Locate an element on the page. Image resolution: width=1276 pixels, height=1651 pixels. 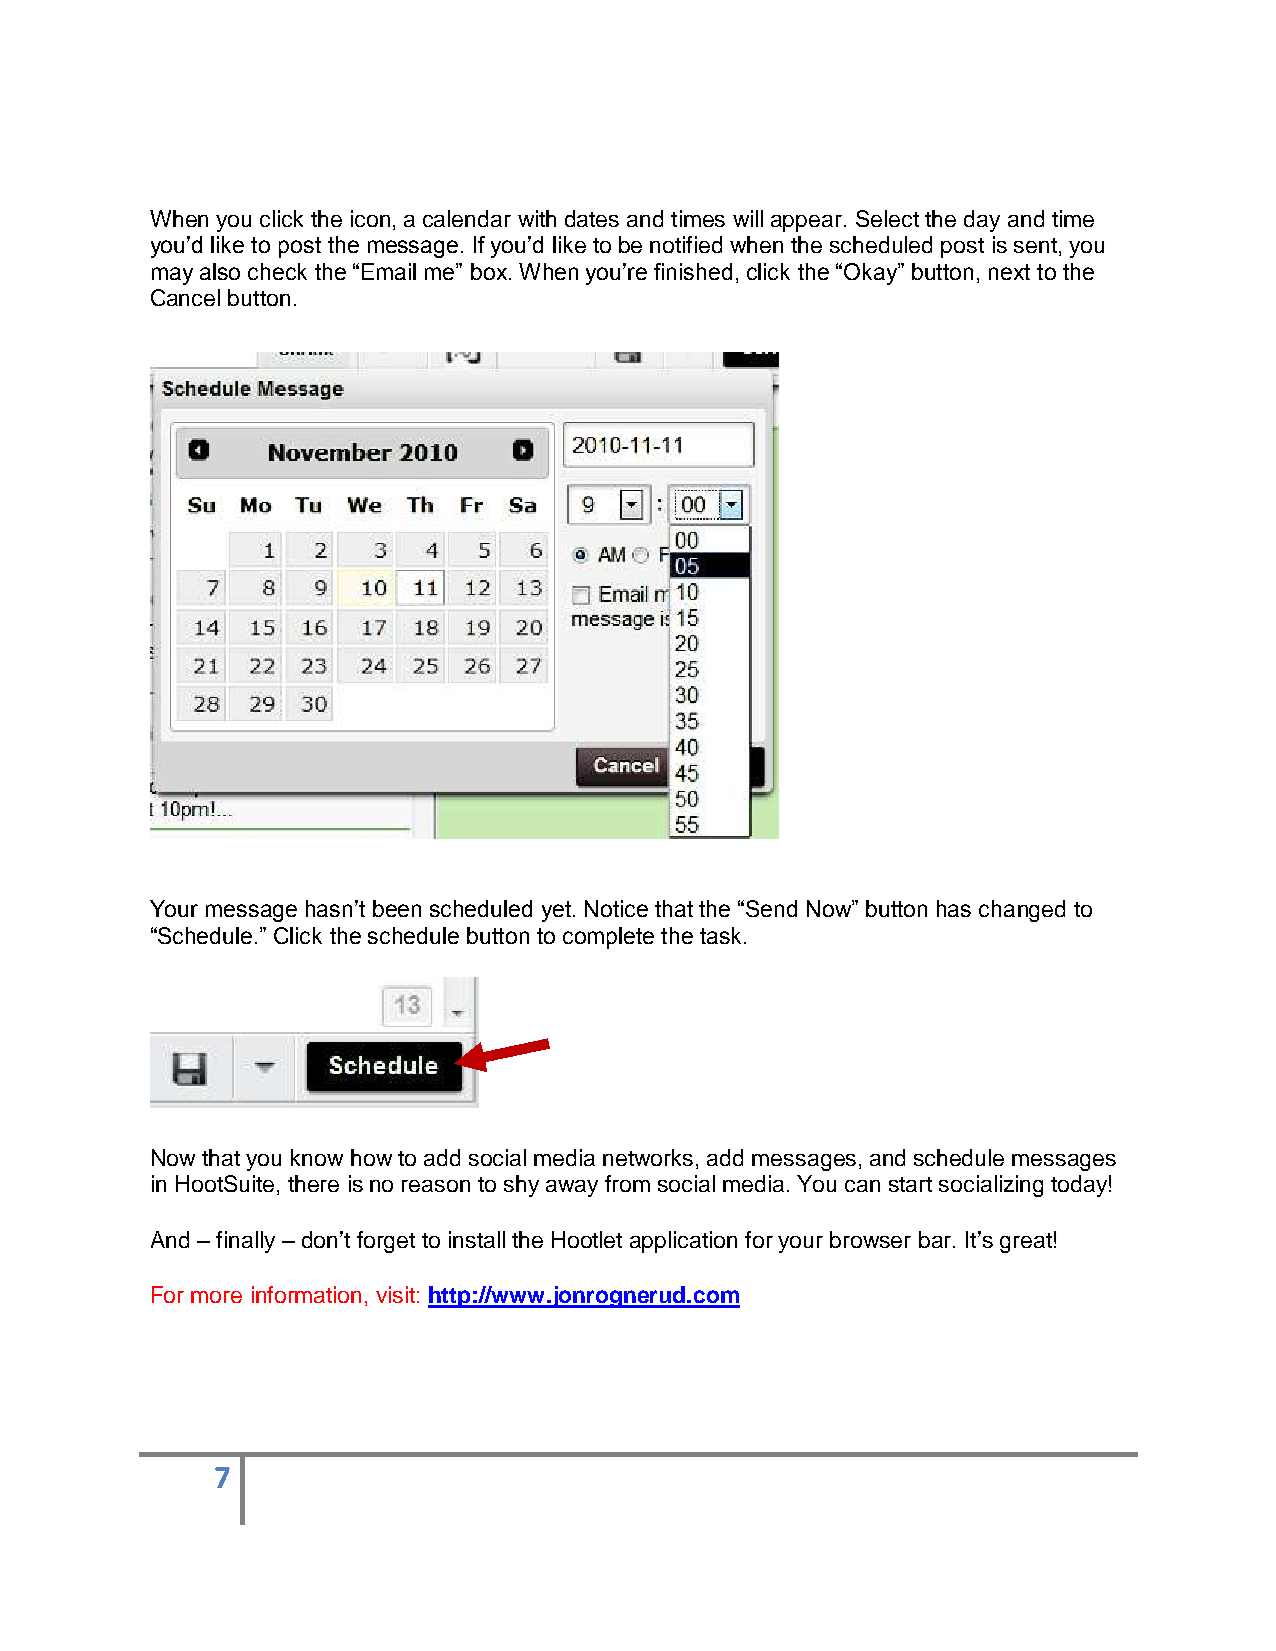
been is located at coordinates (397, 908).
